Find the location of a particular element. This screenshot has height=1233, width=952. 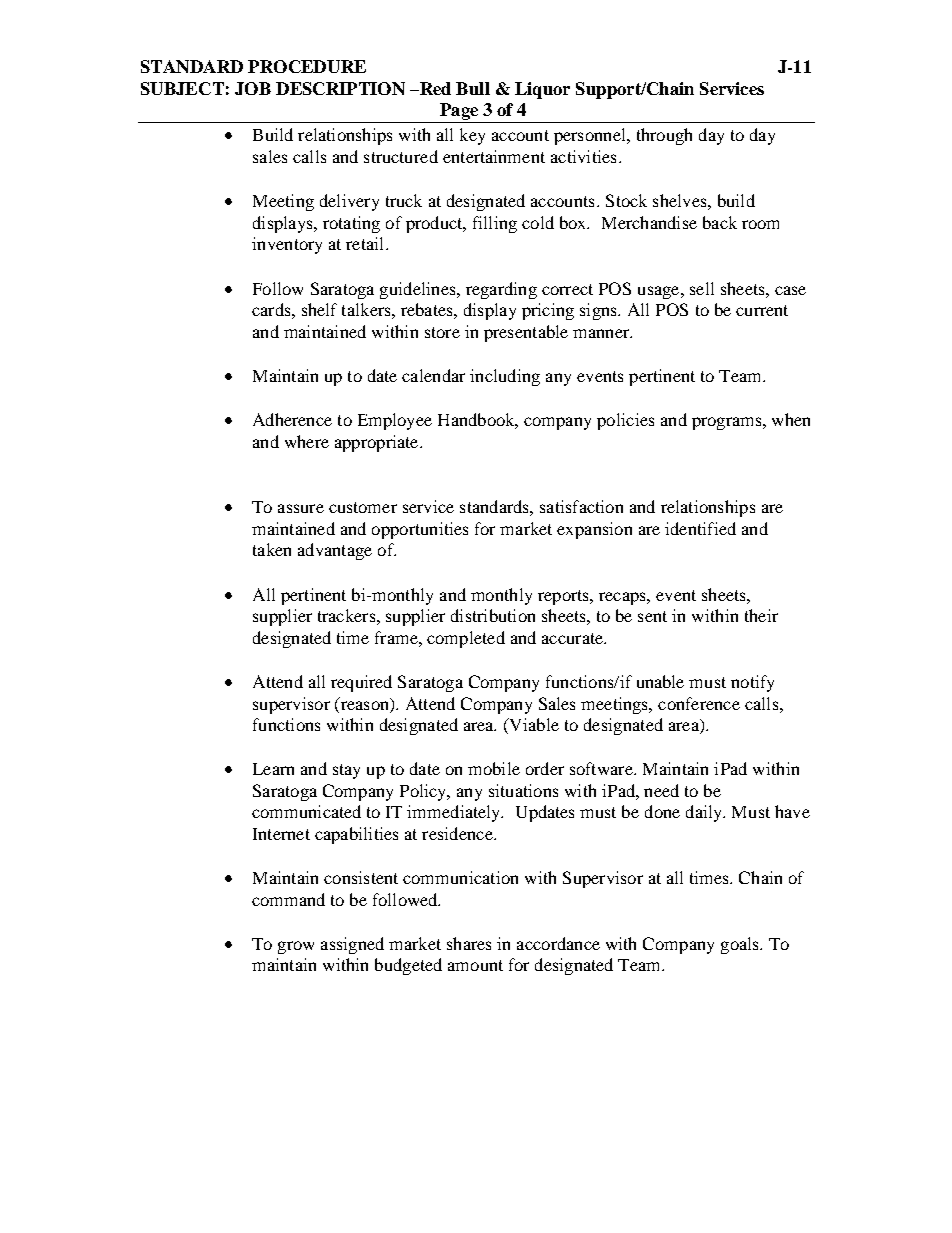

shares is located at coordinates (469, 943).
